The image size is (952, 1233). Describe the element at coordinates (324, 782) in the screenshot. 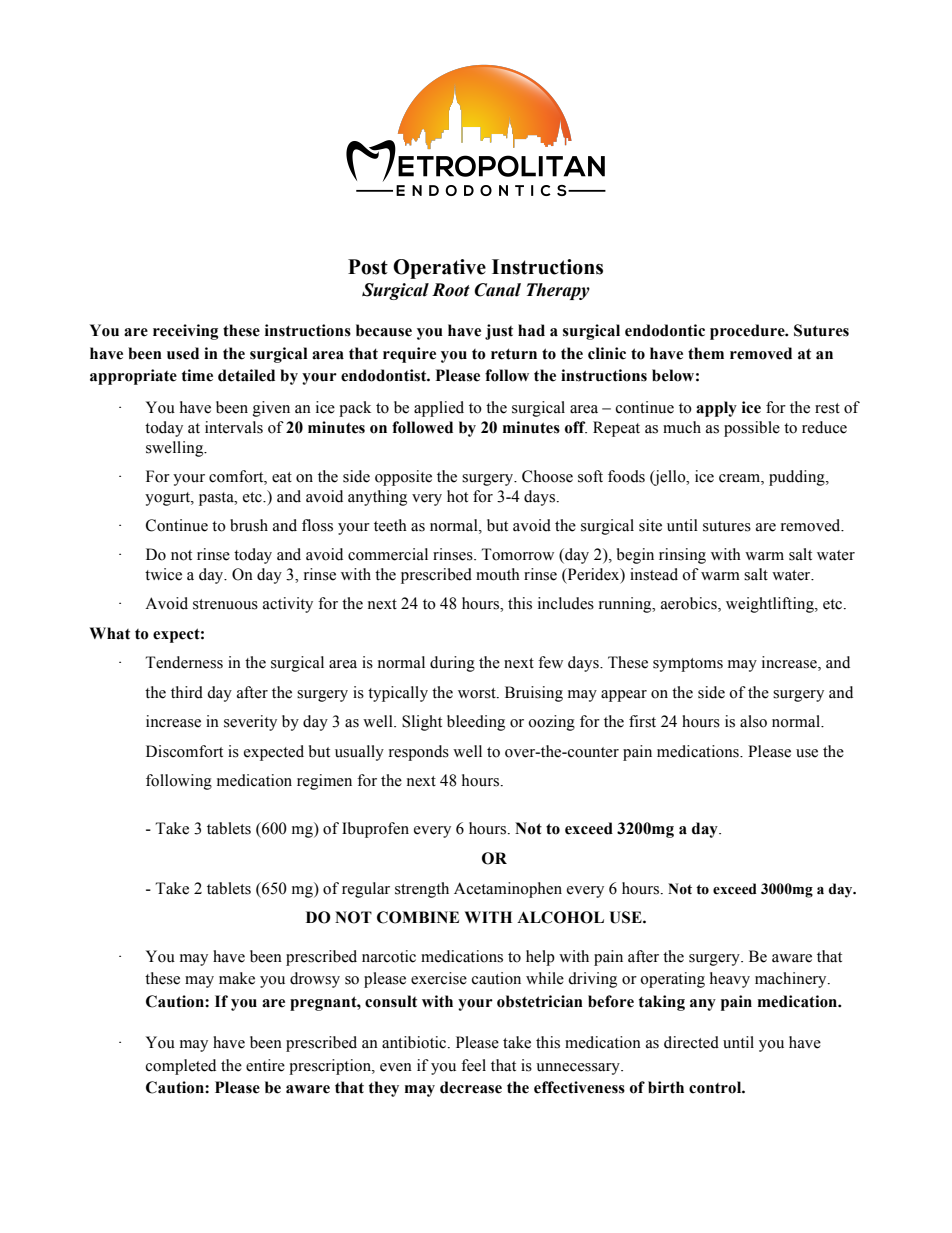

I see `regimen` at that location.
